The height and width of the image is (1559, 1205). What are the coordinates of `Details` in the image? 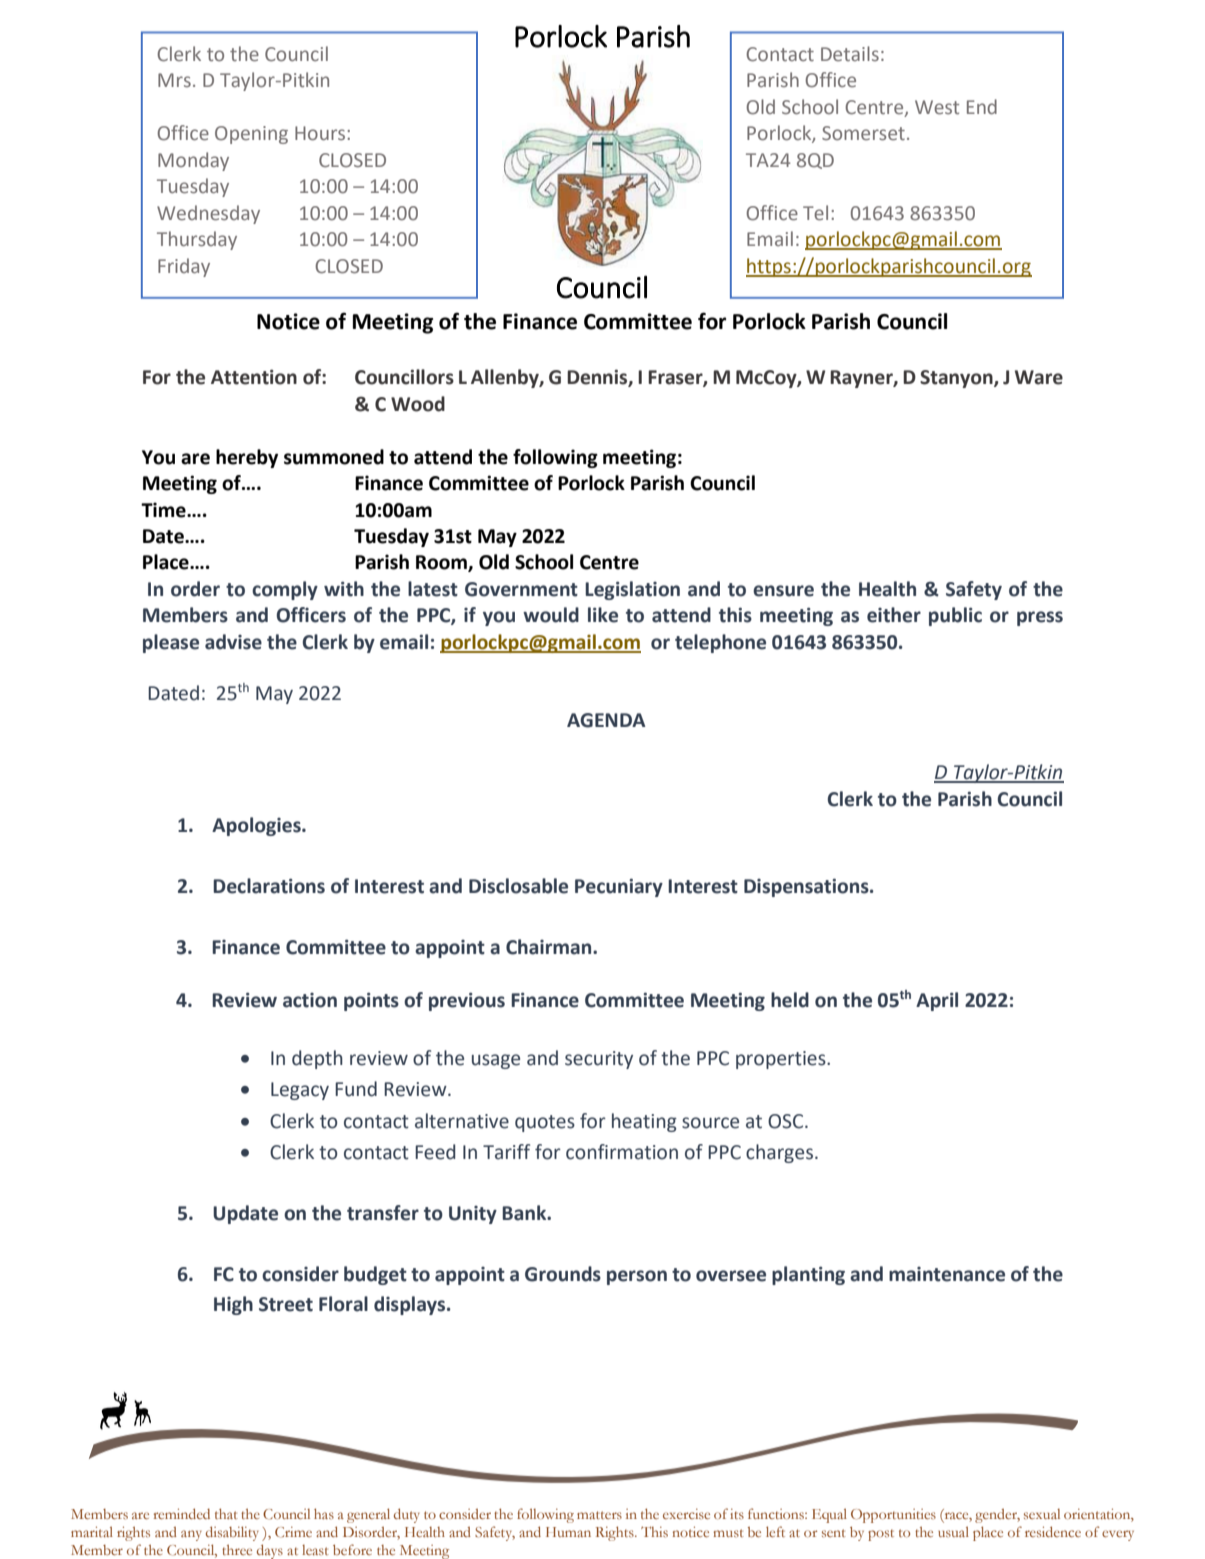 It's located at (850, 54).
